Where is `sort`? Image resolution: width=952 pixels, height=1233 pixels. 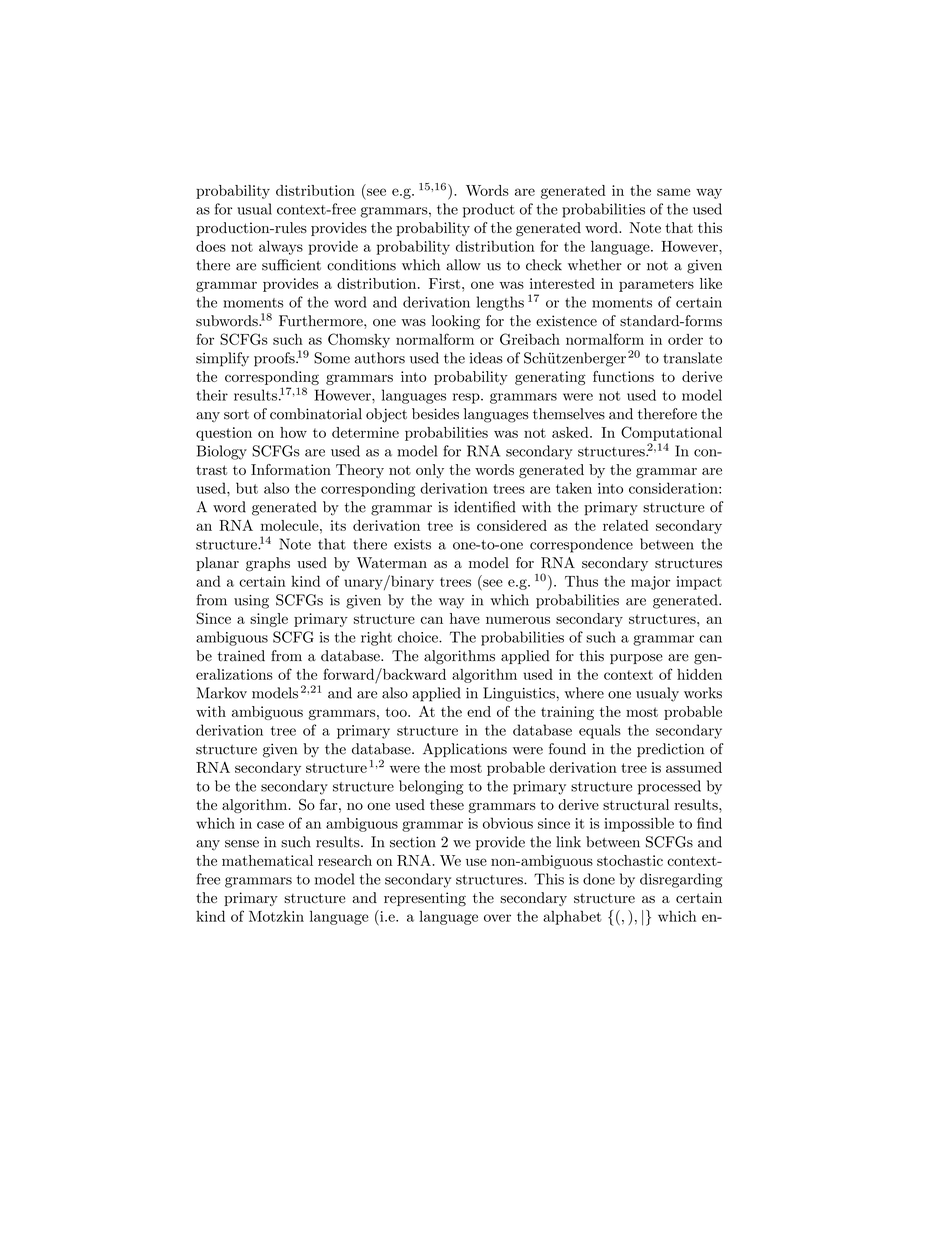 sort is located at coordinates (236, 415).
